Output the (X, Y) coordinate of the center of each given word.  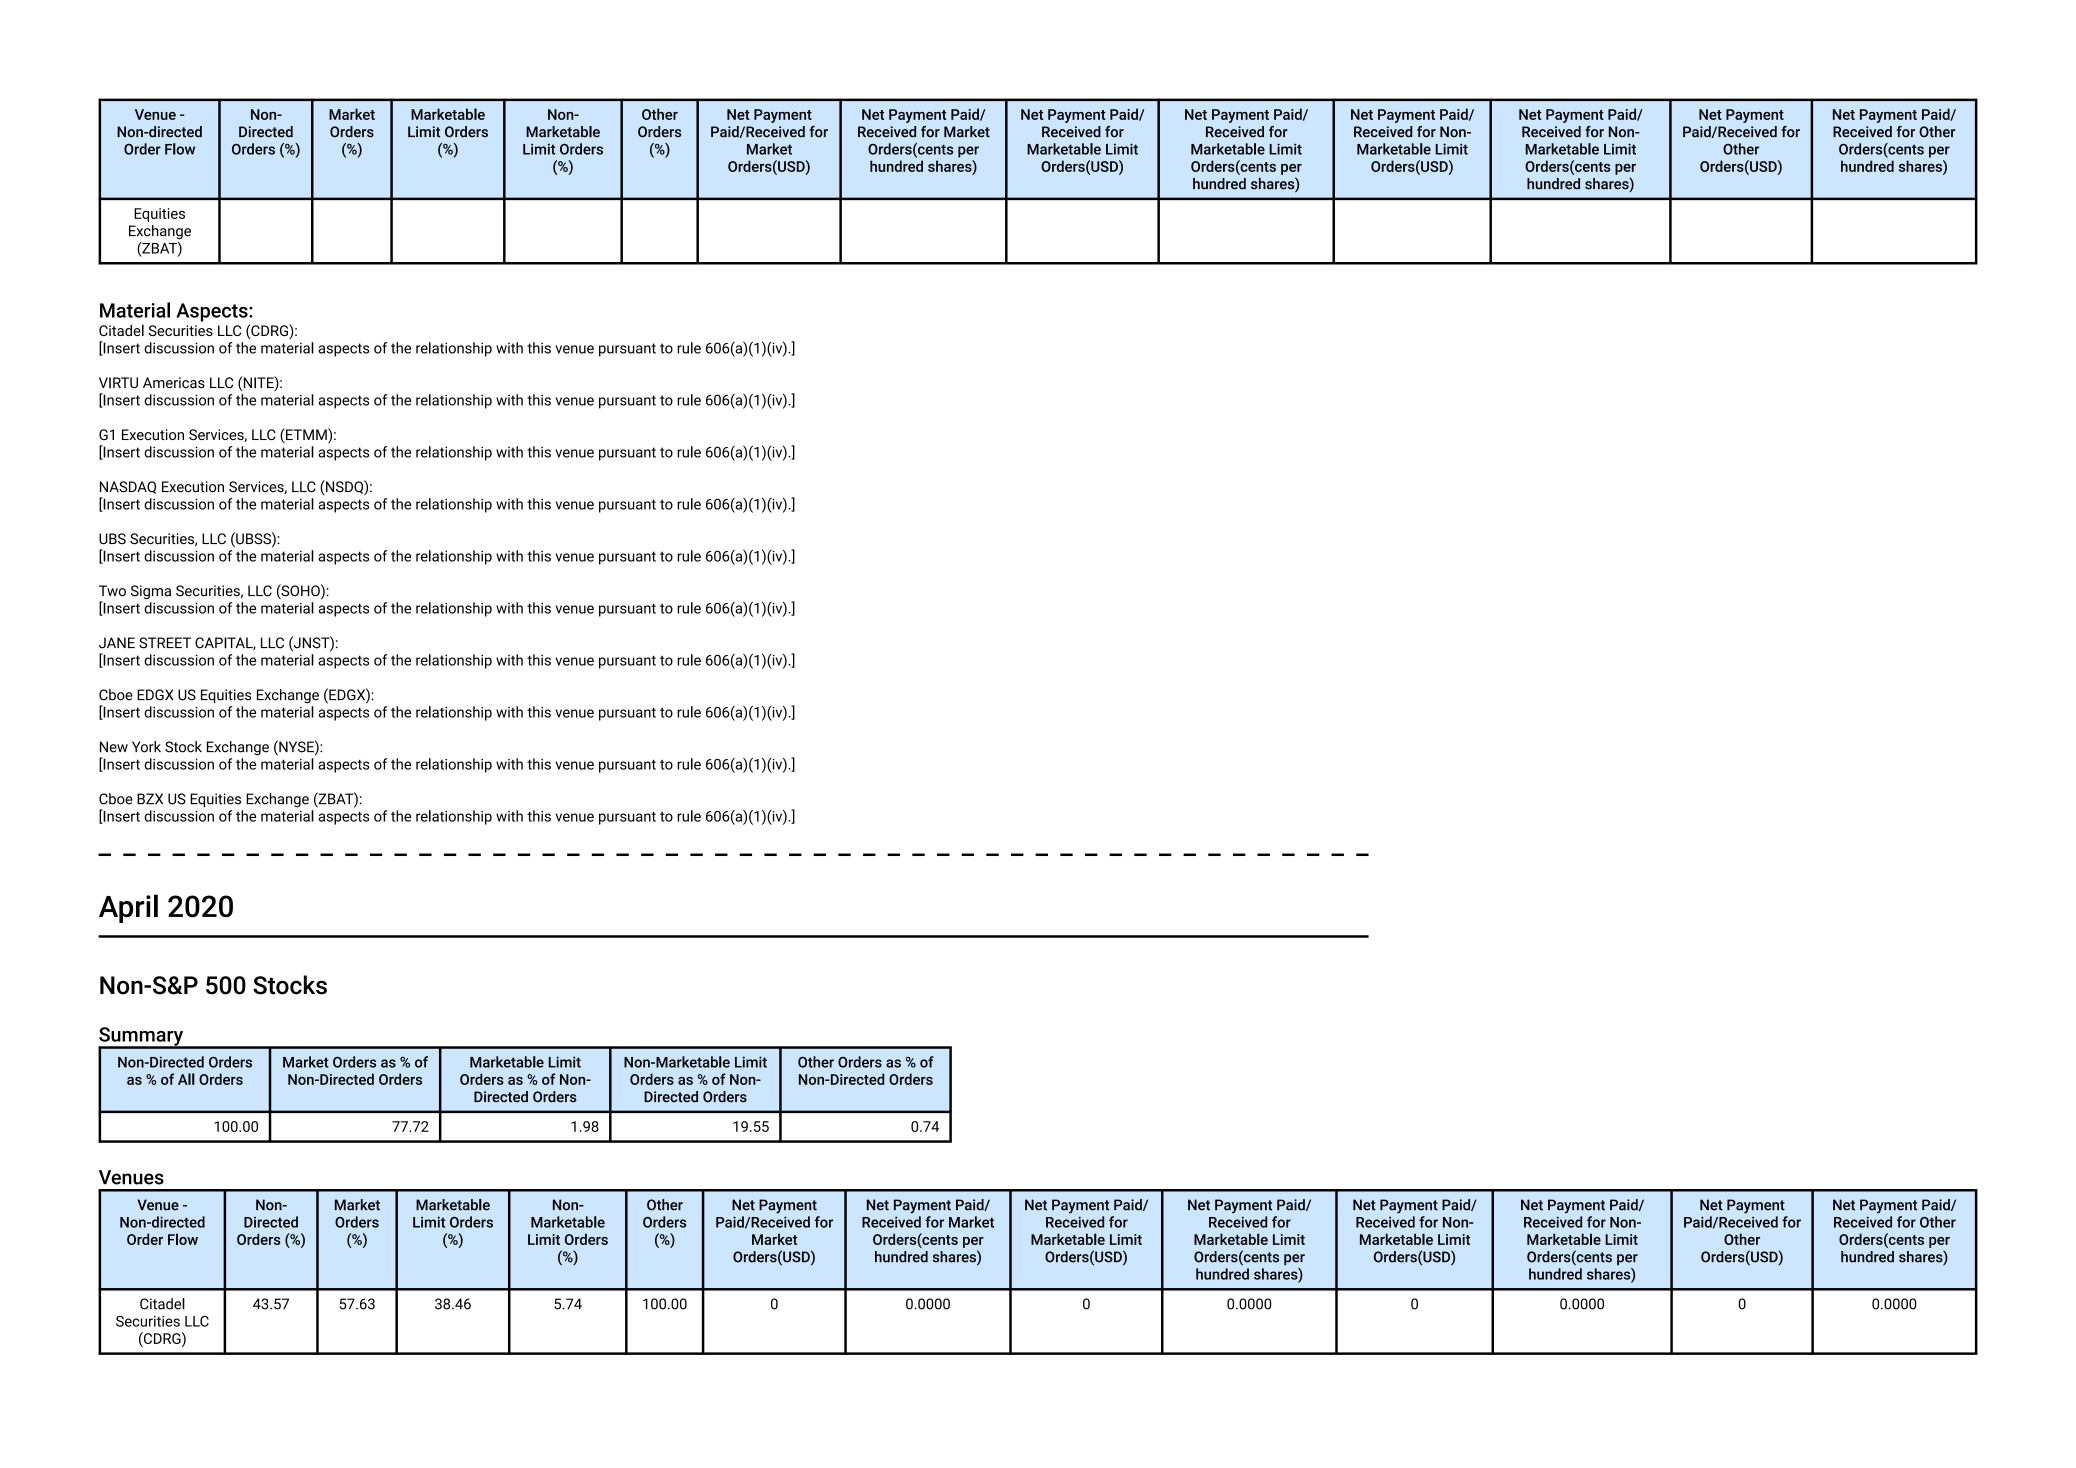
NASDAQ (128, 487)
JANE (117, 643)
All (186, 1079)
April (128, 908)
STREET (165, 643)
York (146, 747)
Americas (174, 382)
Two (112, 591)
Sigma (151, 592)
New (114, 747)
